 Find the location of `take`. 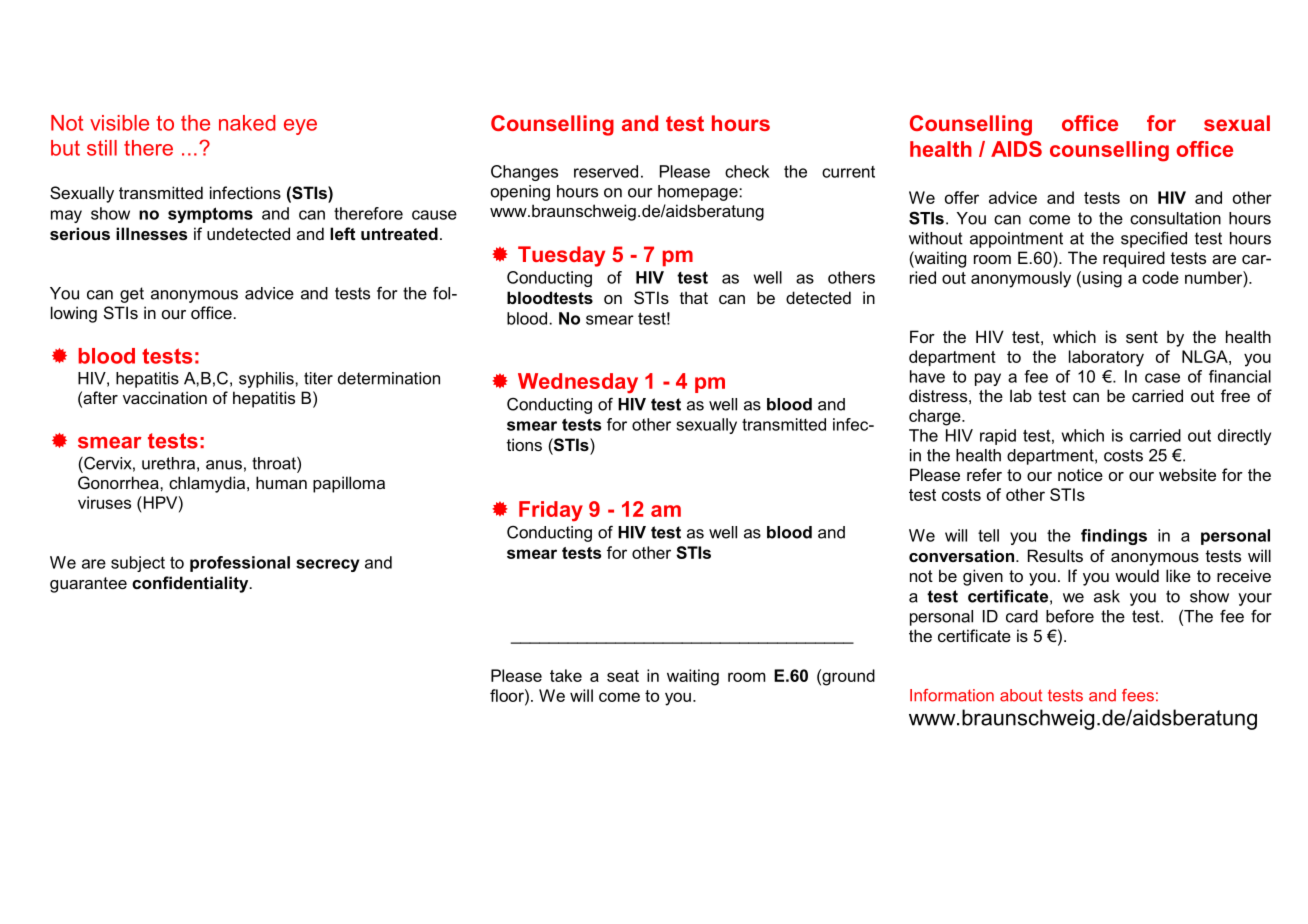

take is located at coordinates (566, 675).
